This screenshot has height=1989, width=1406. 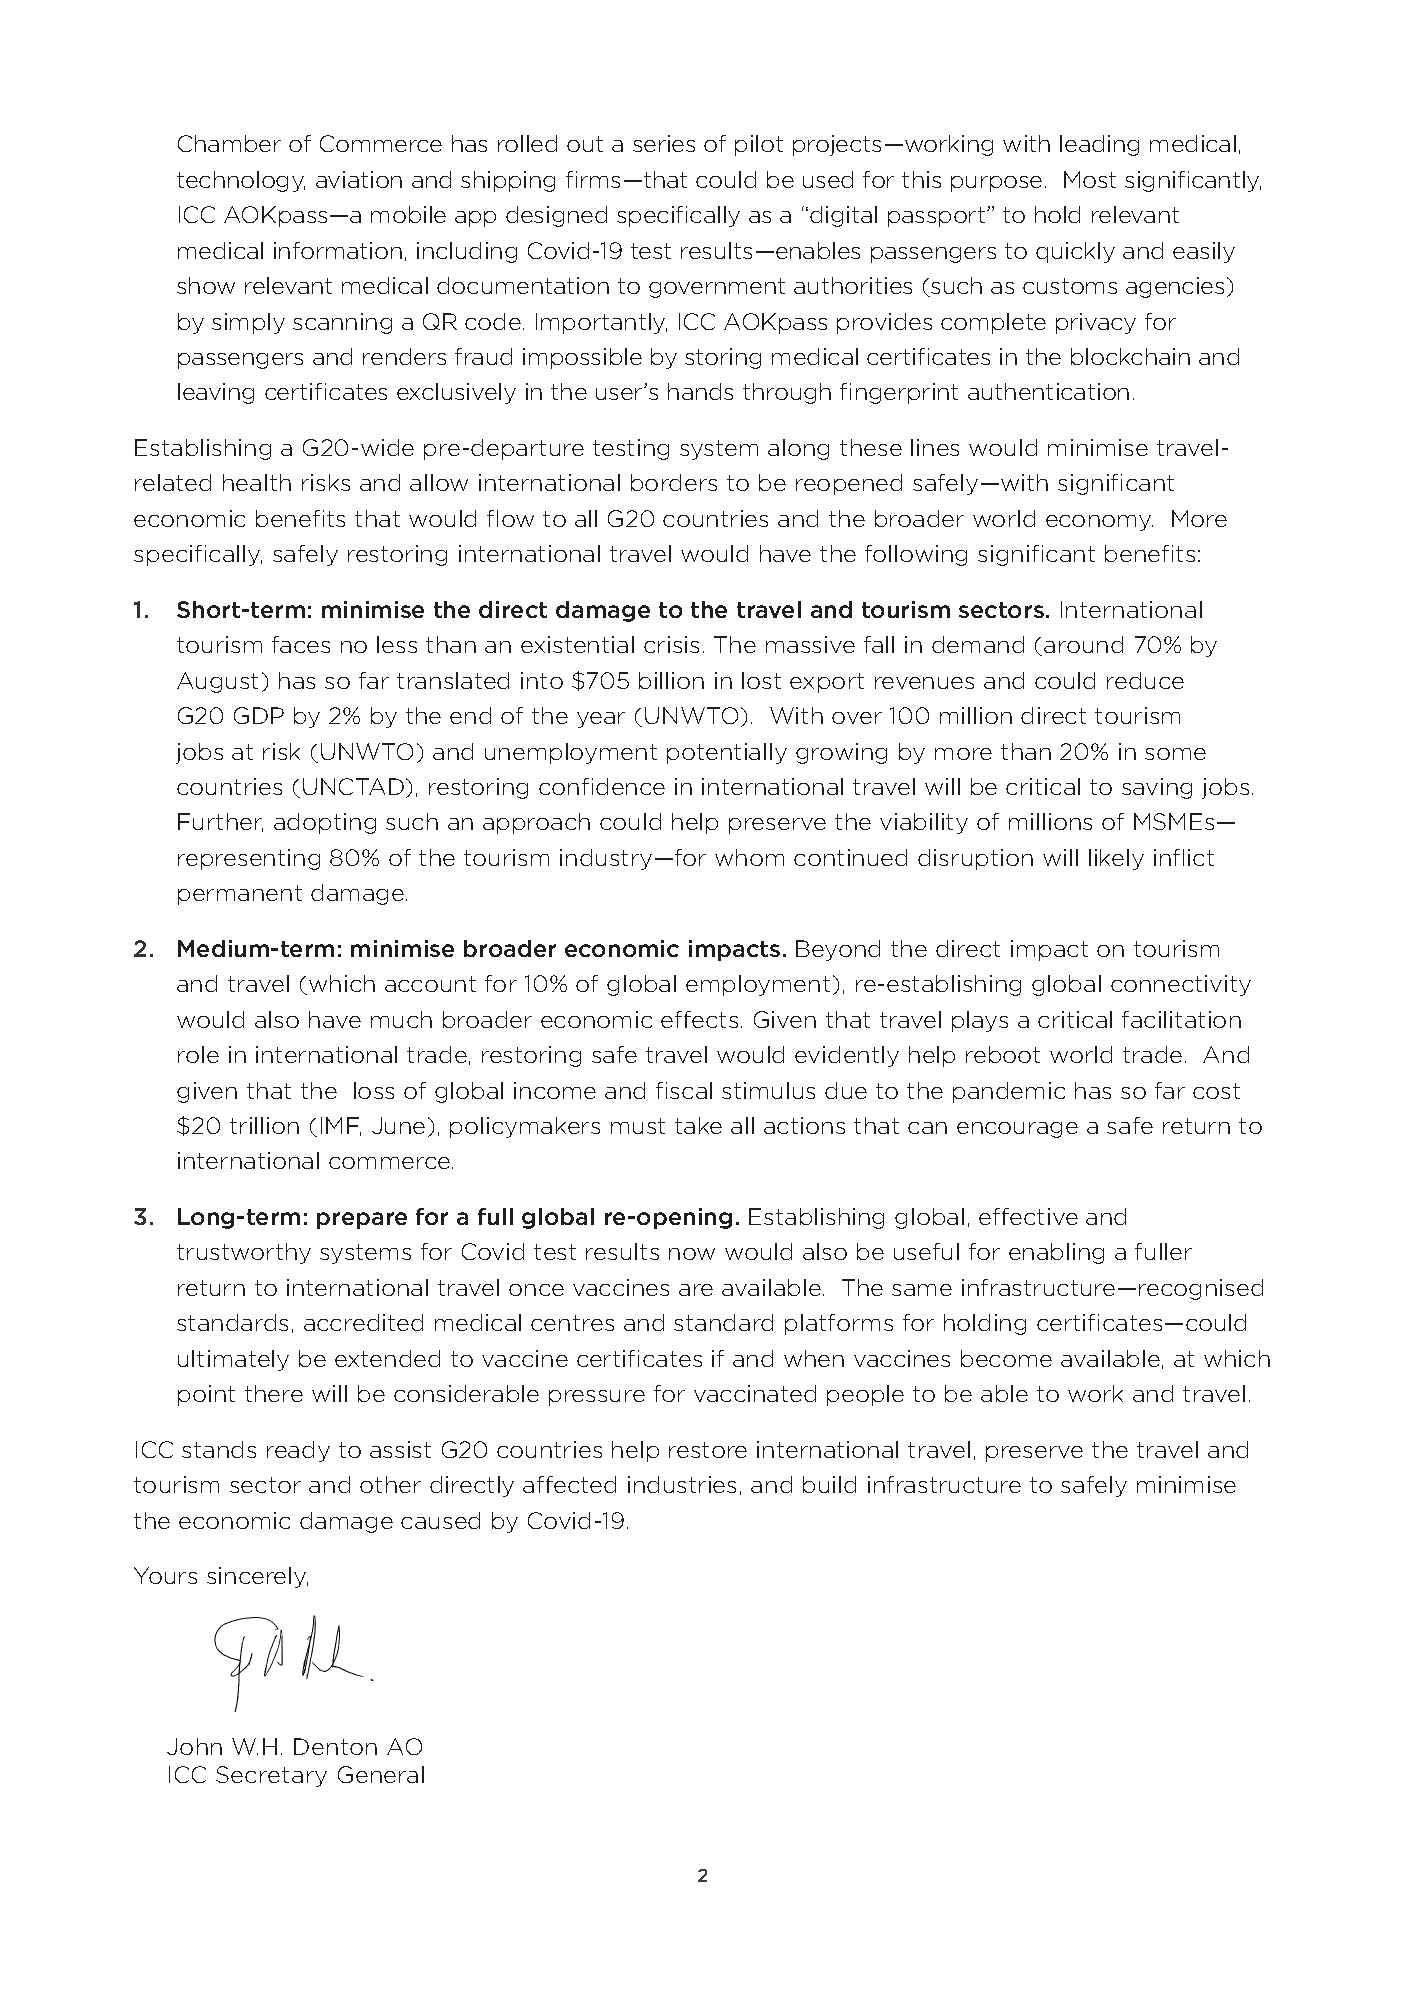 I want to click on permanent, so click(x=240, y=895).
